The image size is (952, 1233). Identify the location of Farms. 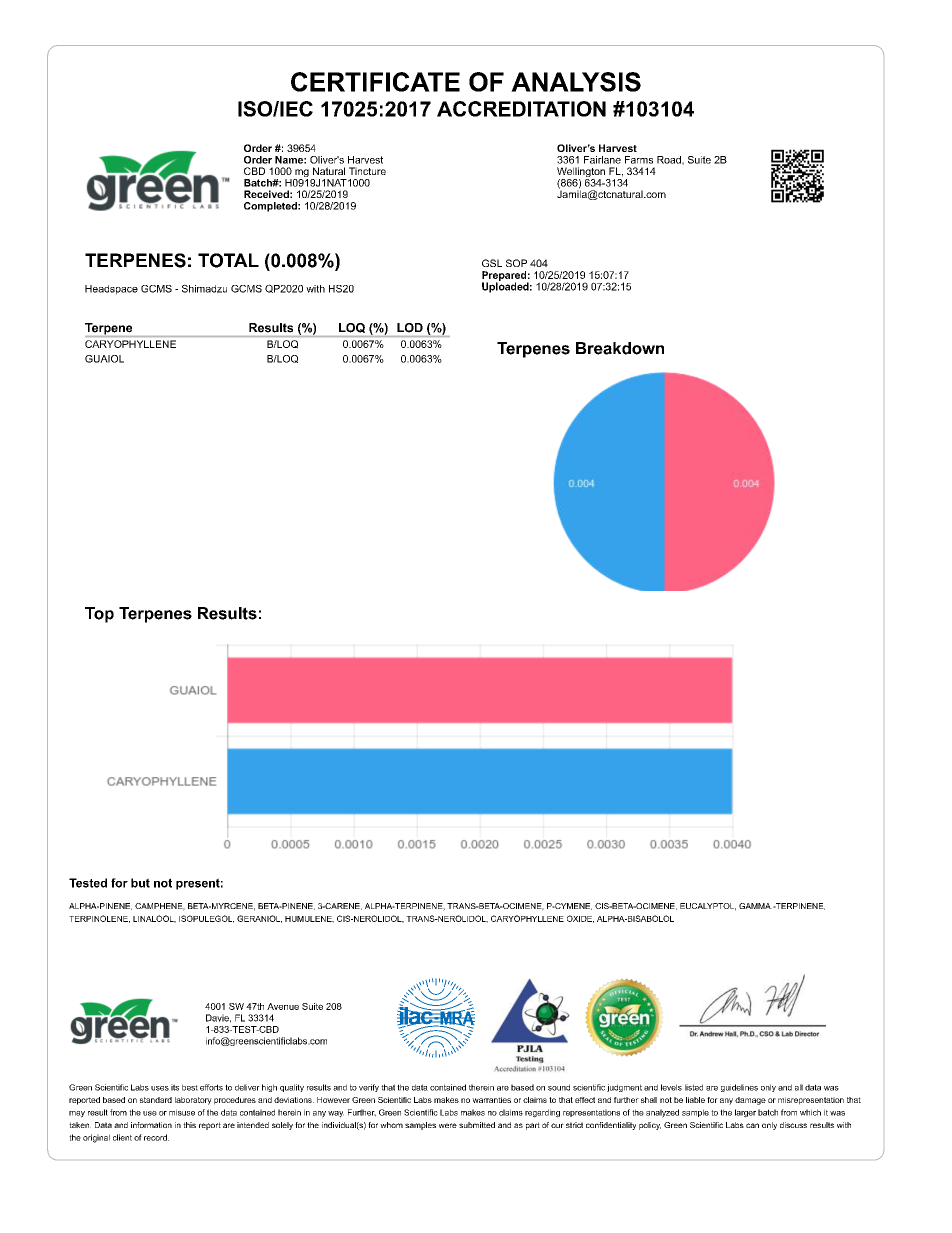
(639, 160).
